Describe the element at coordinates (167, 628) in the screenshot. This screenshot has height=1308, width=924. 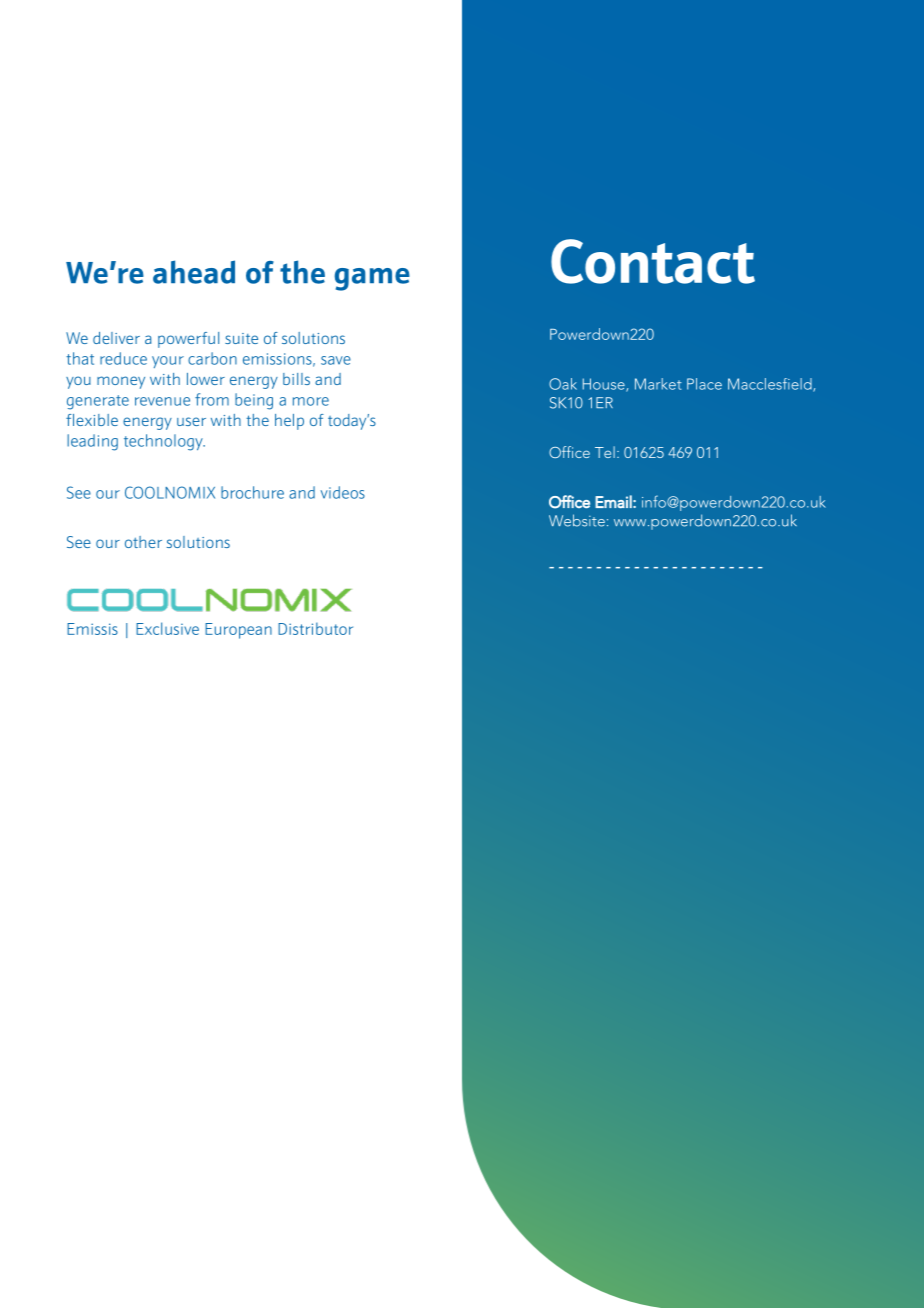
I see `Exclusive` at that location.
